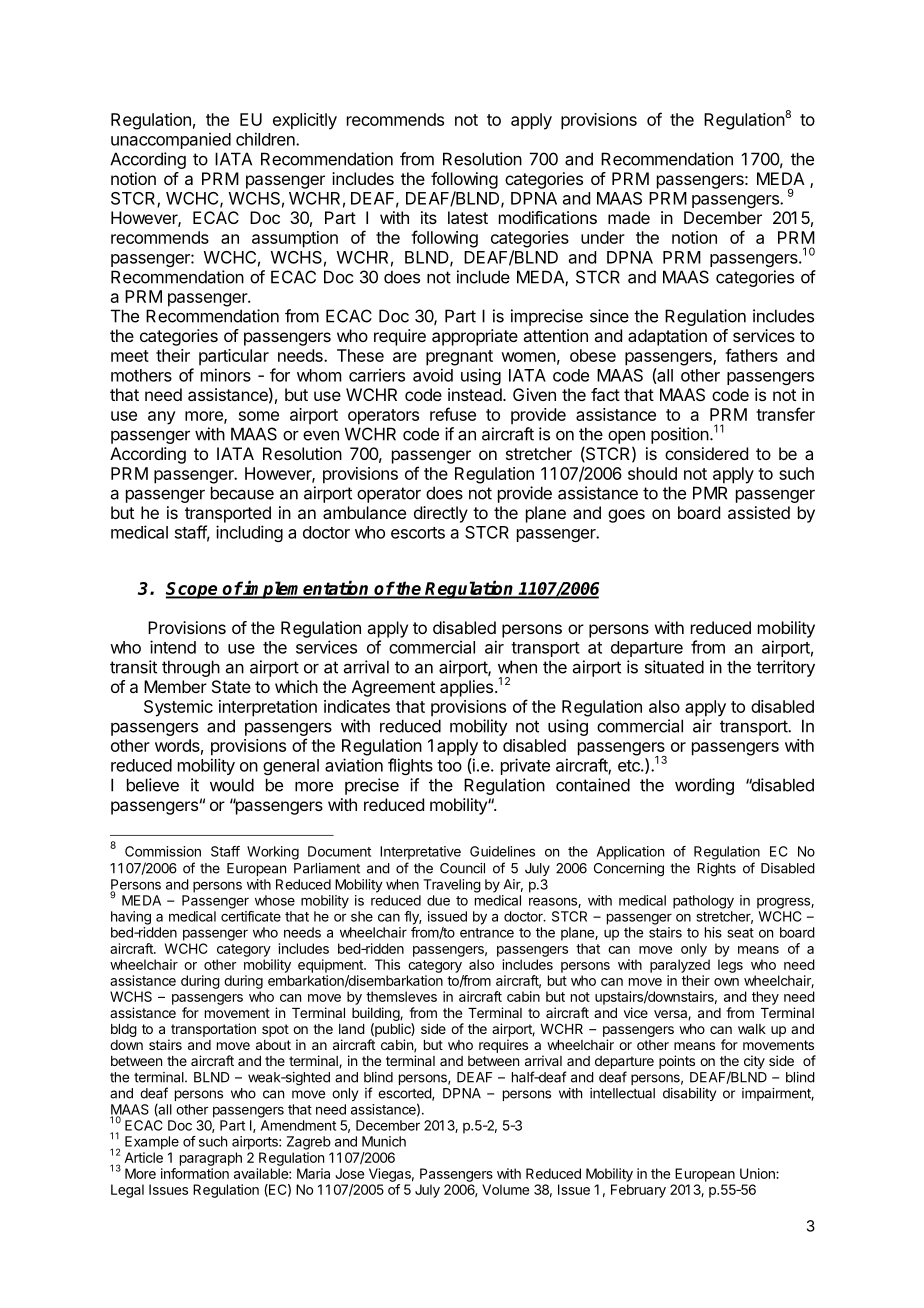 This document has width=924, height=1308. I want to click on situated, so click(674, 667).
